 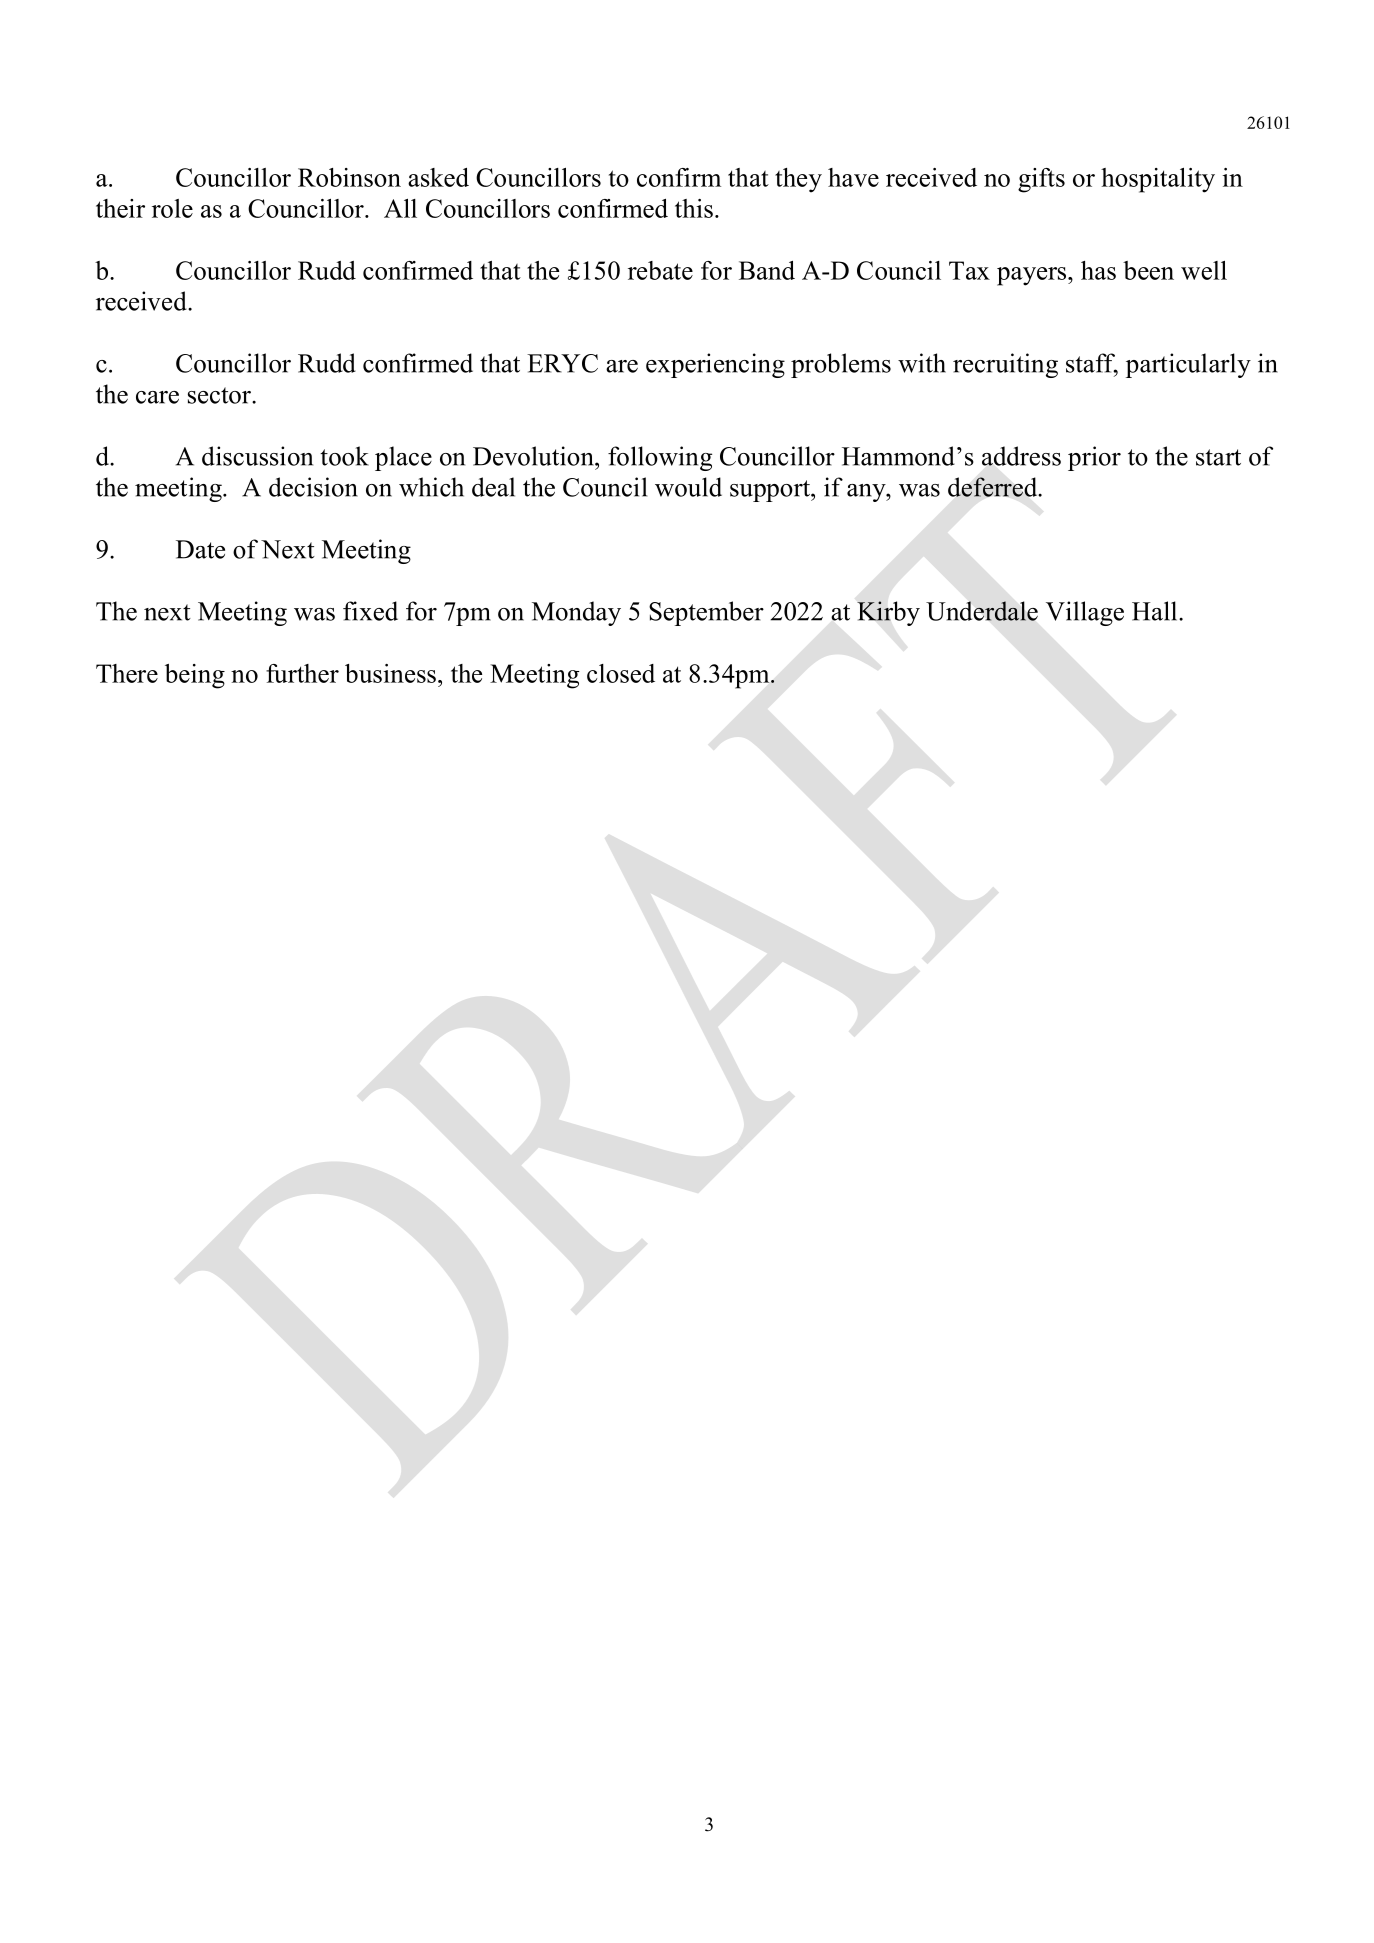 What do you see at coordinates (302, 673) in the image?
I see `further` at bounding box center [302, 673].
